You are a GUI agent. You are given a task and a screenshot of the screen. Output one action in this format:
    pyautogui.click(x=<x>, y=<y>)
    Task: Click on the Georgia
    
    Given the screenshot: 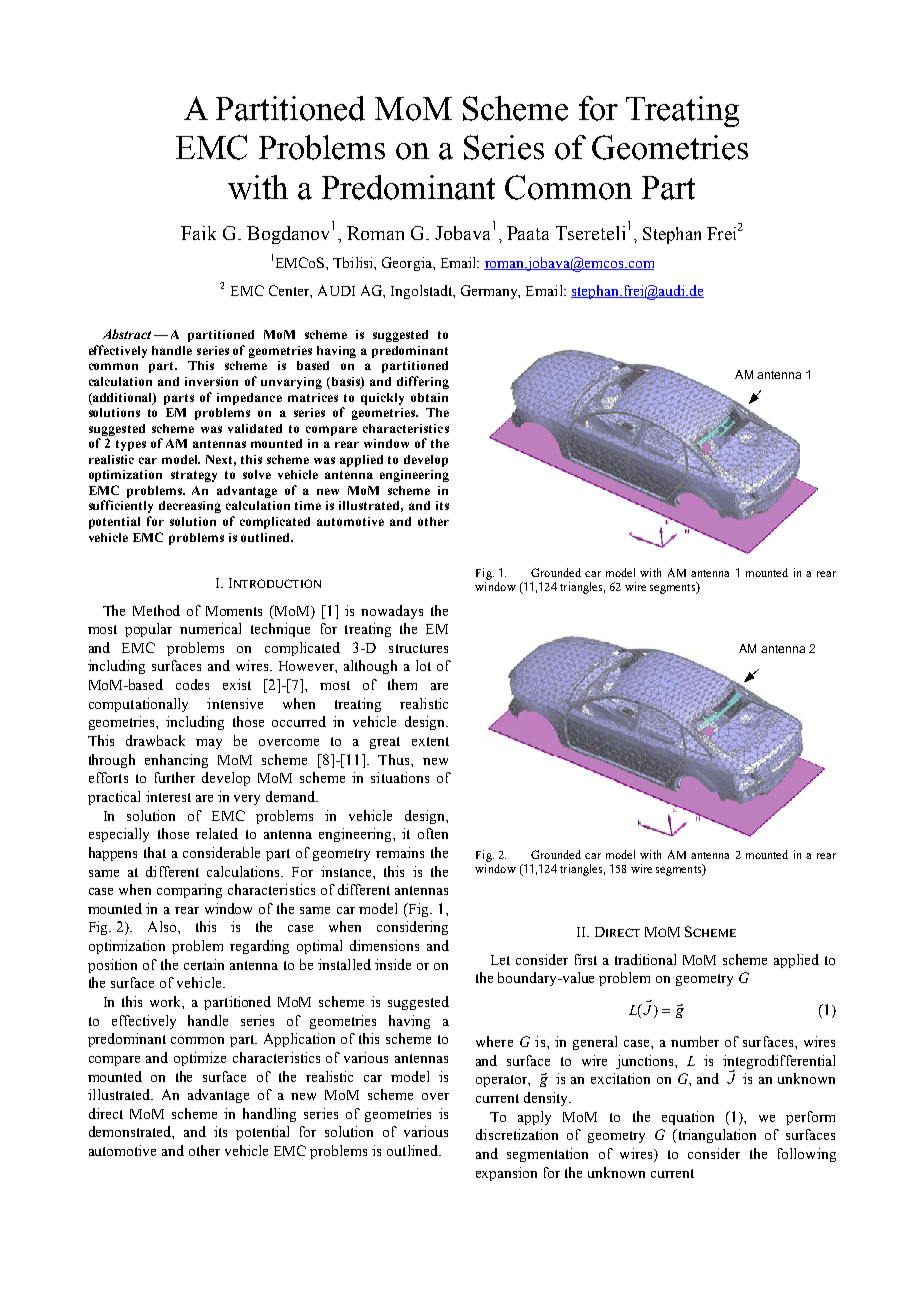 What is the action you would take?
    pyautogui.click(x=408, y=264)
